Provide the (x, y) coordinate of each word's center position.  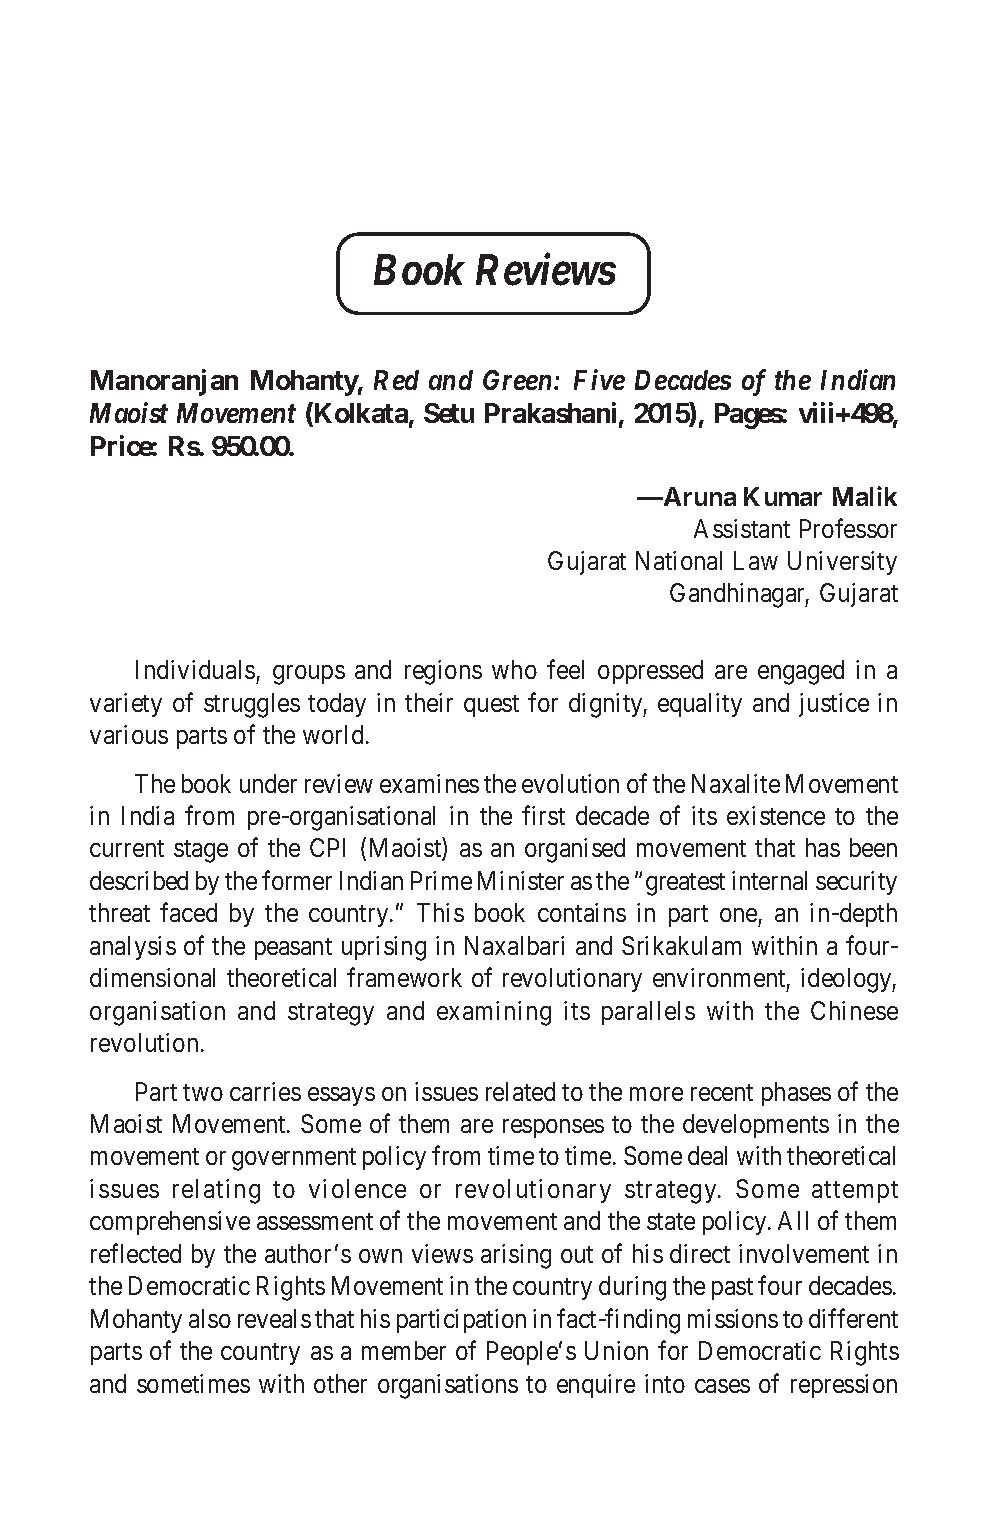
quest (491, 706)
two (203, 1092)
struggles (252, 705)
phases (796, 1094)
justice (834, 705)
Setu (449, 413)
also (210, 1318)
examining (494, 1013)
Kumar (783, 496)
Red (396, 380)
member (404, 1350)
